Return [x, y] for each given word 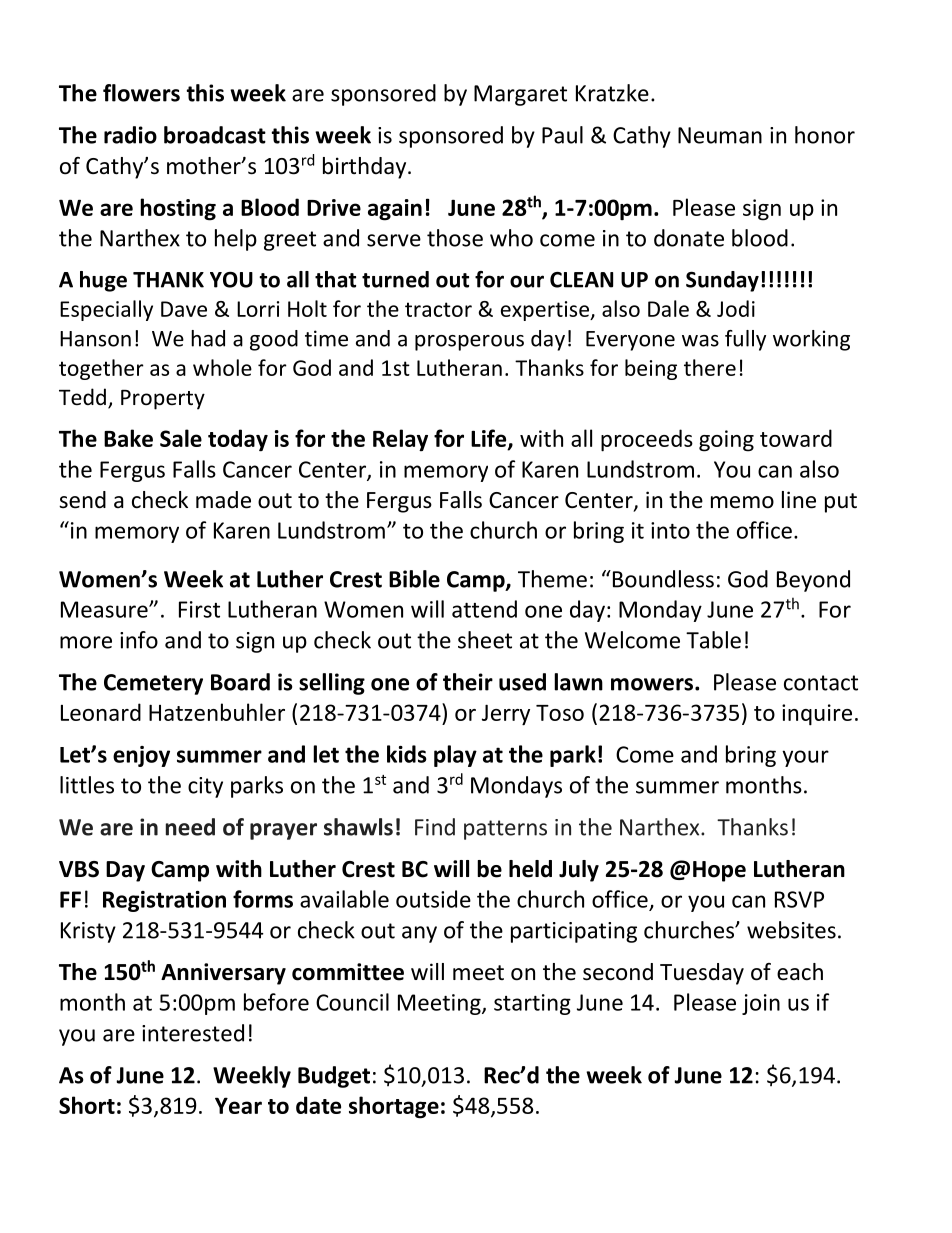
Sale [181, 438]
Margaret [520, 95]
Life [490, 439]
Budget [334, 1077]
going [726, 441]
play [455, 756]
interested [193, 1033]
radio [130, 135]
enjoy [141, 756]
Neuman [720, 135]
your [805, 758]
